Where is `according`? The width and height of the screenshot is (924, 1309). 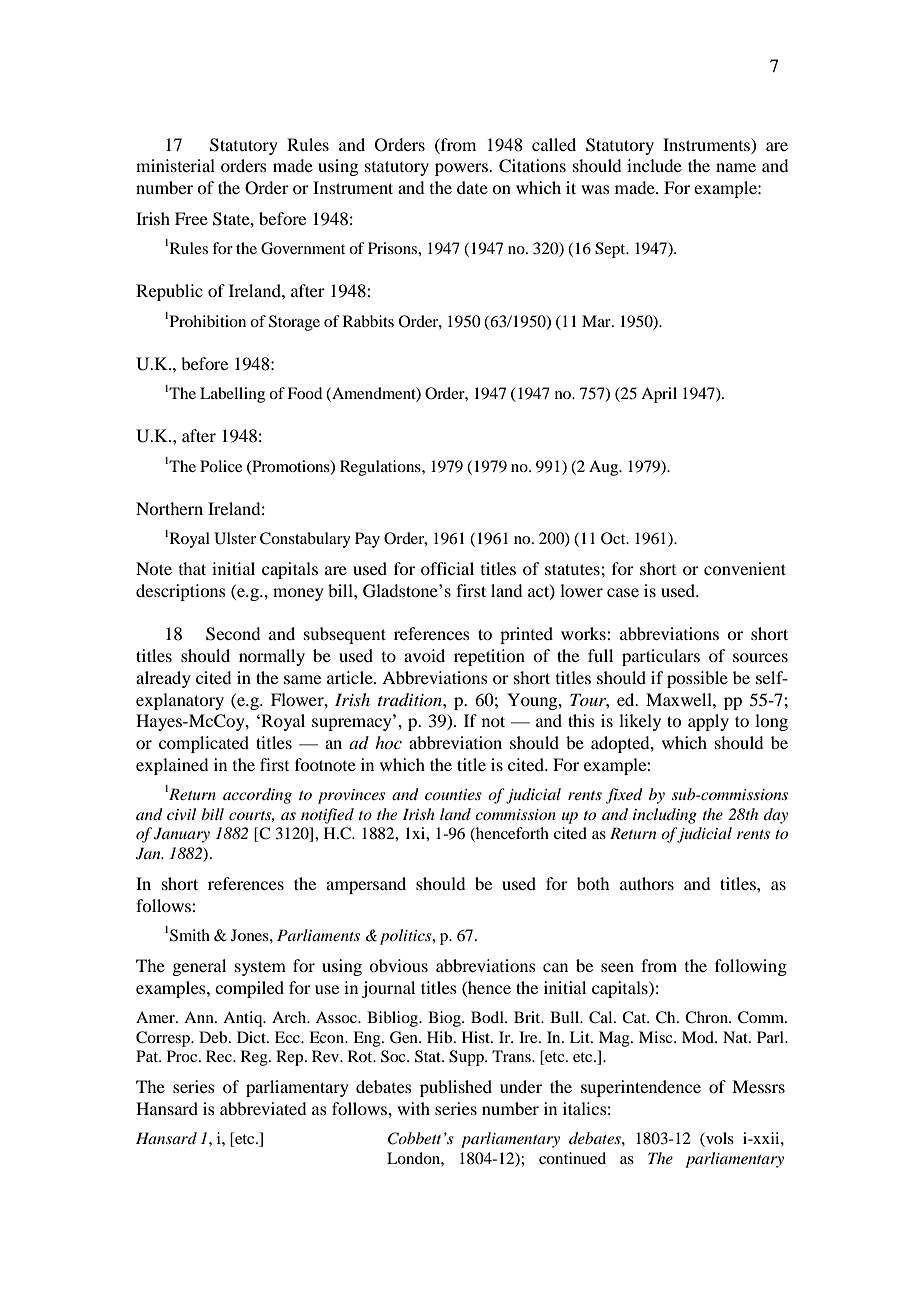
according is located at coordinates (257, 796).
